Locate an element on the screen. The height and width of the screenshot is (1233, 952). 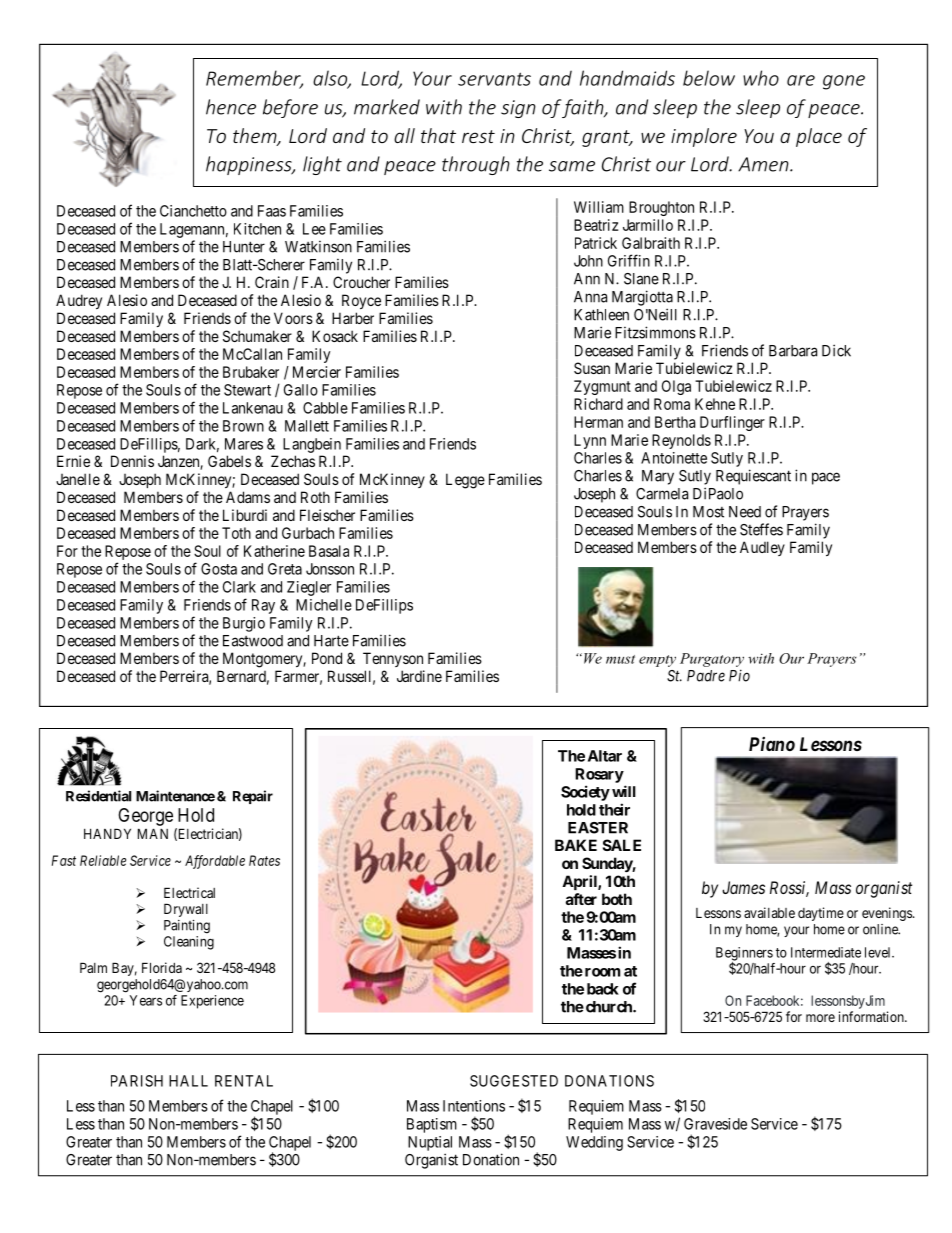
Tennyson is located at coordinates (393, 659).
